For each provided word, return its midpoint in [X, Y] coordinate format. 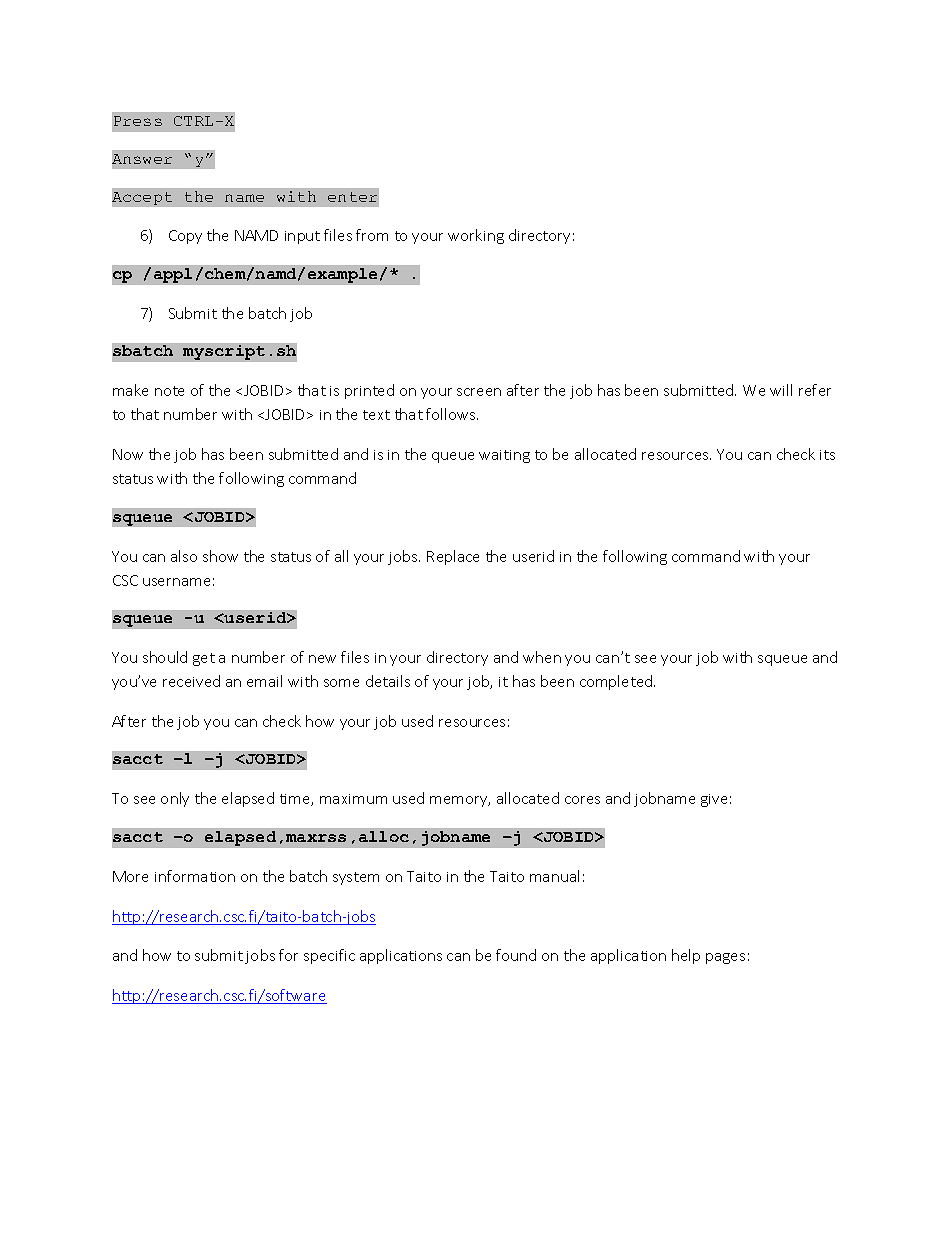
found [516, 955]
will [781, 390]
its [827, 455]
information [195, 876]
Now [128, 454]
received [191, 681]
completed [617, 682]
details [388, 681]
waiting [504, 456]
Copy [185, 237]
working [476, 236]
